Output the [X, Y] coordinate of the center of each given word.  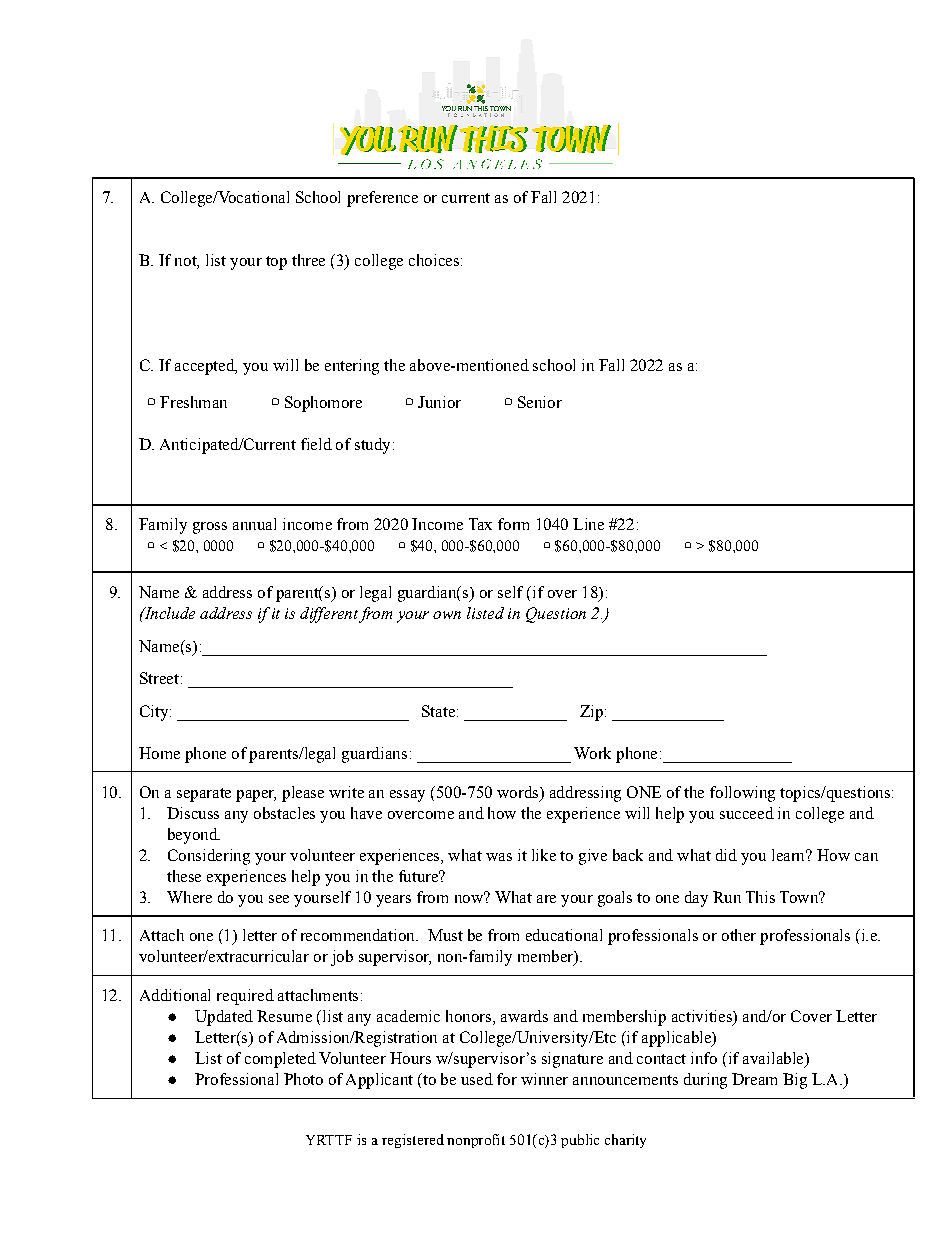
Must [445, 935]
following [742, 794]
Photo [303, 1079]
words [519, 792]
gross [210, 528]
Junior [439, 402]
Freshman [193, 402]
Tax [480, 524]
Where [189, 897]
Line [588, 524]
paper [256, 796]
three [308, 260]
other [739, 935]
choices [434, 260]
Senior [540, 402]
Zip [591, 713]
